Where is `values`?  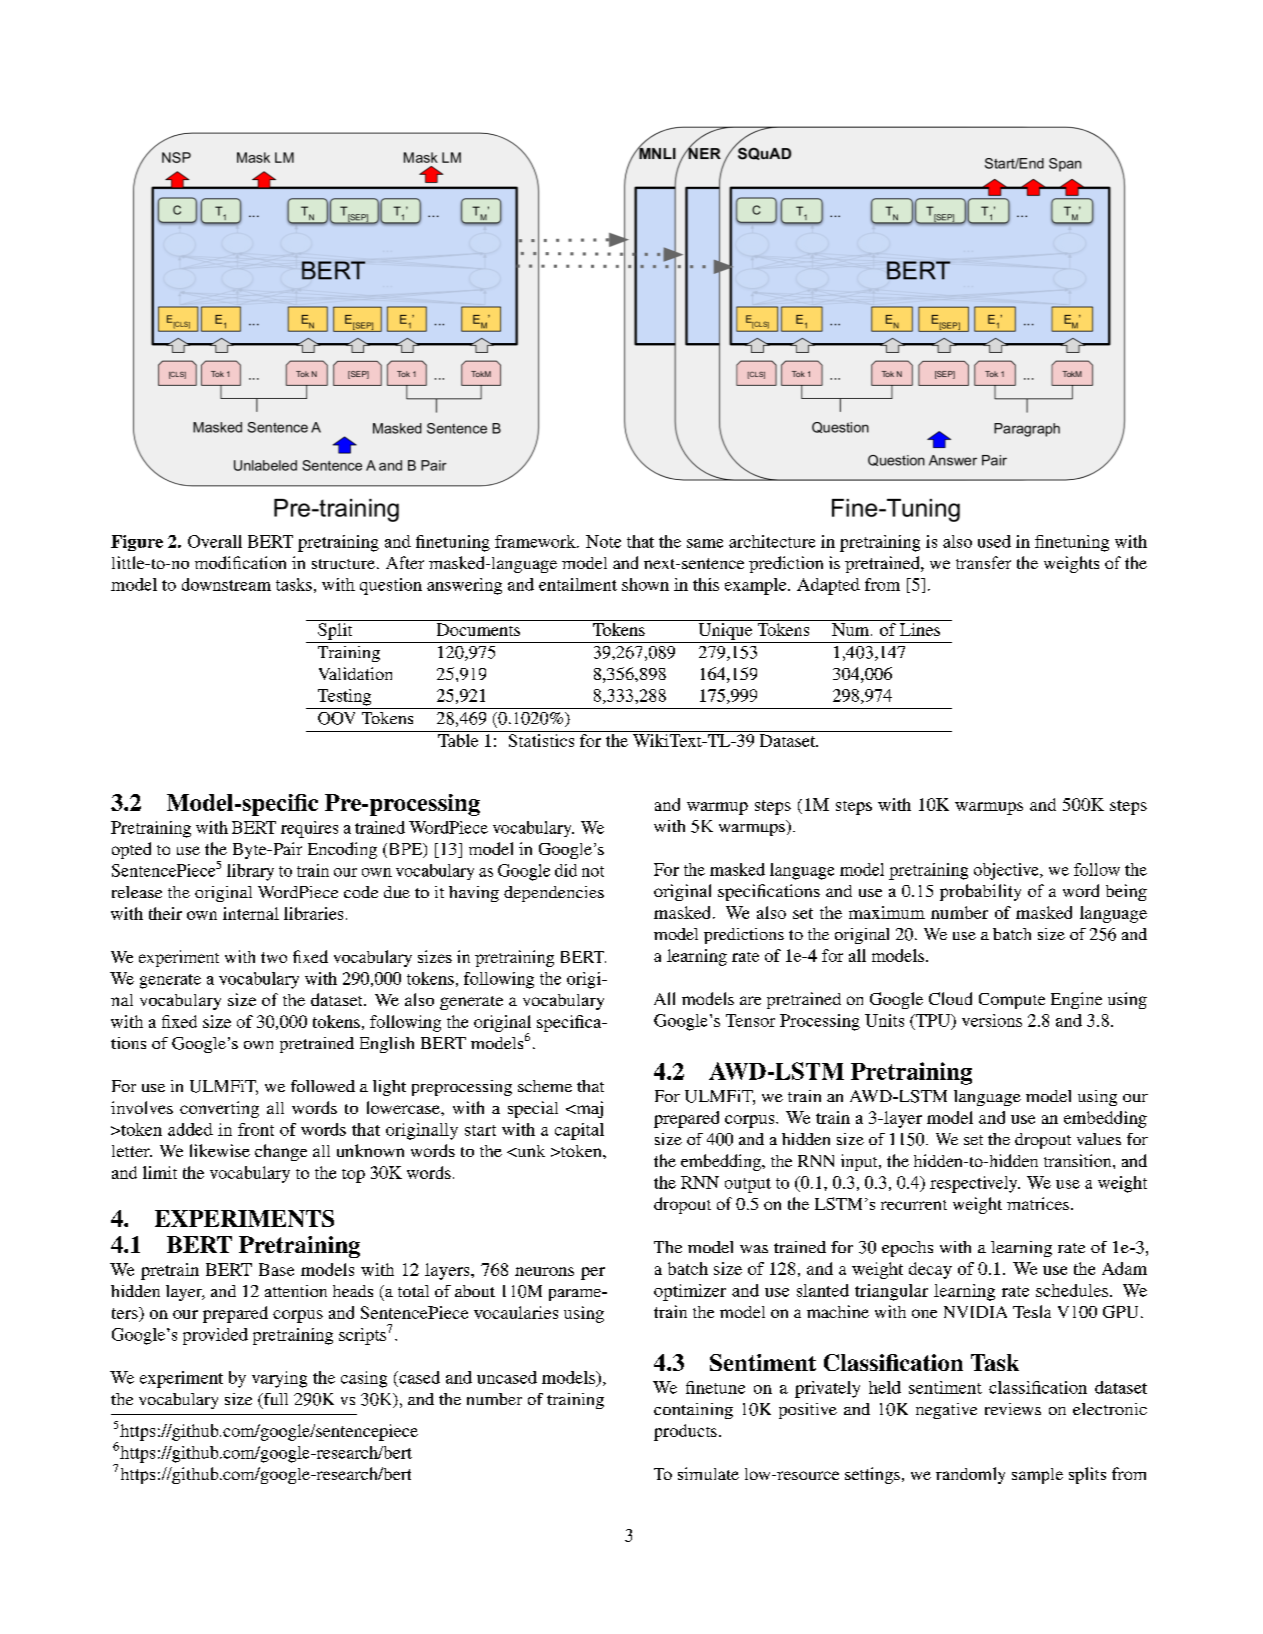
values is located at coordinates (1099, 1139).
